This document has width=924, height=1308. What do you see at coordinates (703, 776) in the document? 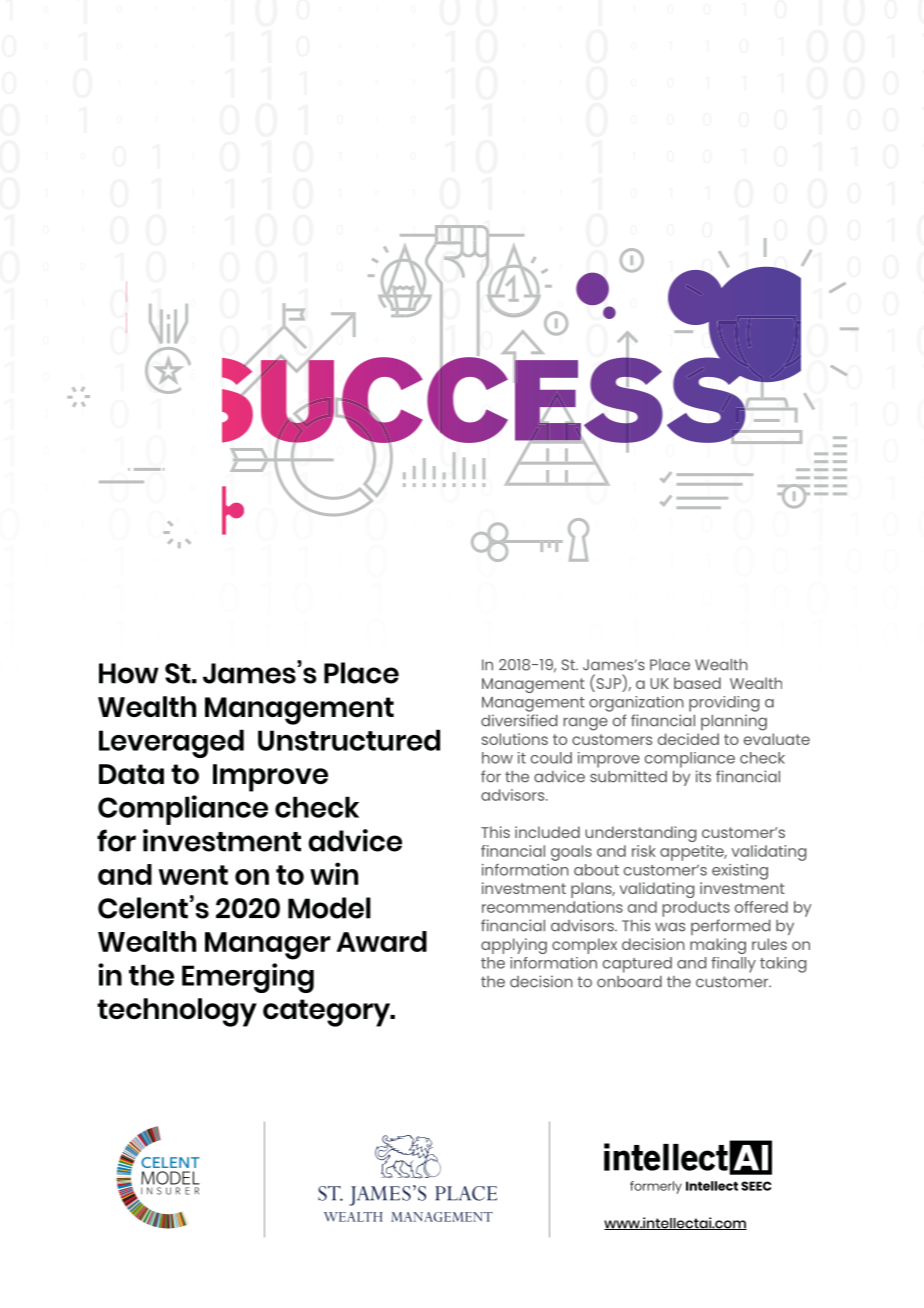
I see `its` at bounding box center [703, 776].
